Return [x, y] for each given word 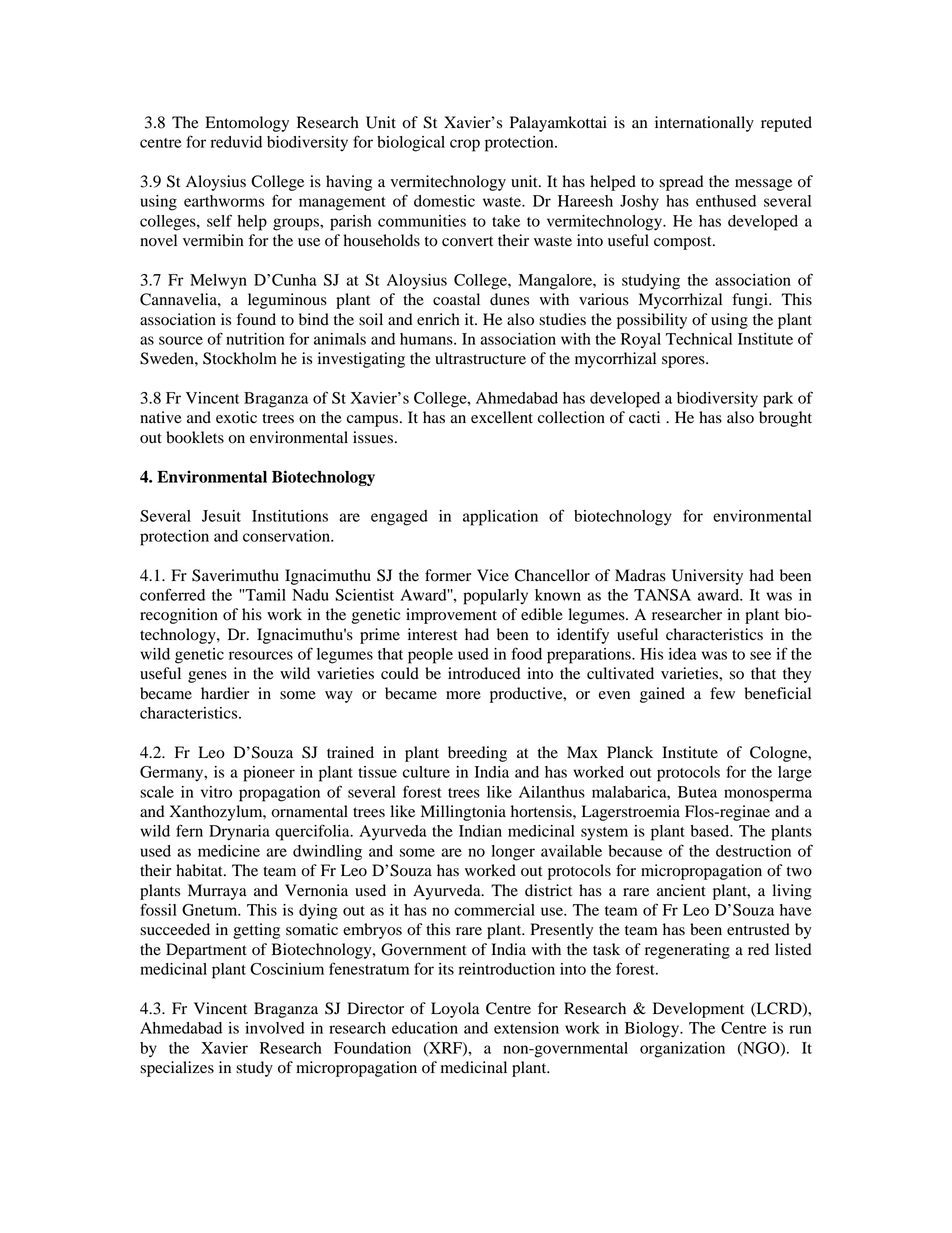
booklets [195, 437]
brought [785, 419]
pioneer [269, 774]
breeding [477, 754]
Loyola [455, 1010]
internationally [704, 124]
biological [411, 144]
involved [275, 1028]
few [722, 693]
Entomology [247, 124]
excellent [502, 417]
